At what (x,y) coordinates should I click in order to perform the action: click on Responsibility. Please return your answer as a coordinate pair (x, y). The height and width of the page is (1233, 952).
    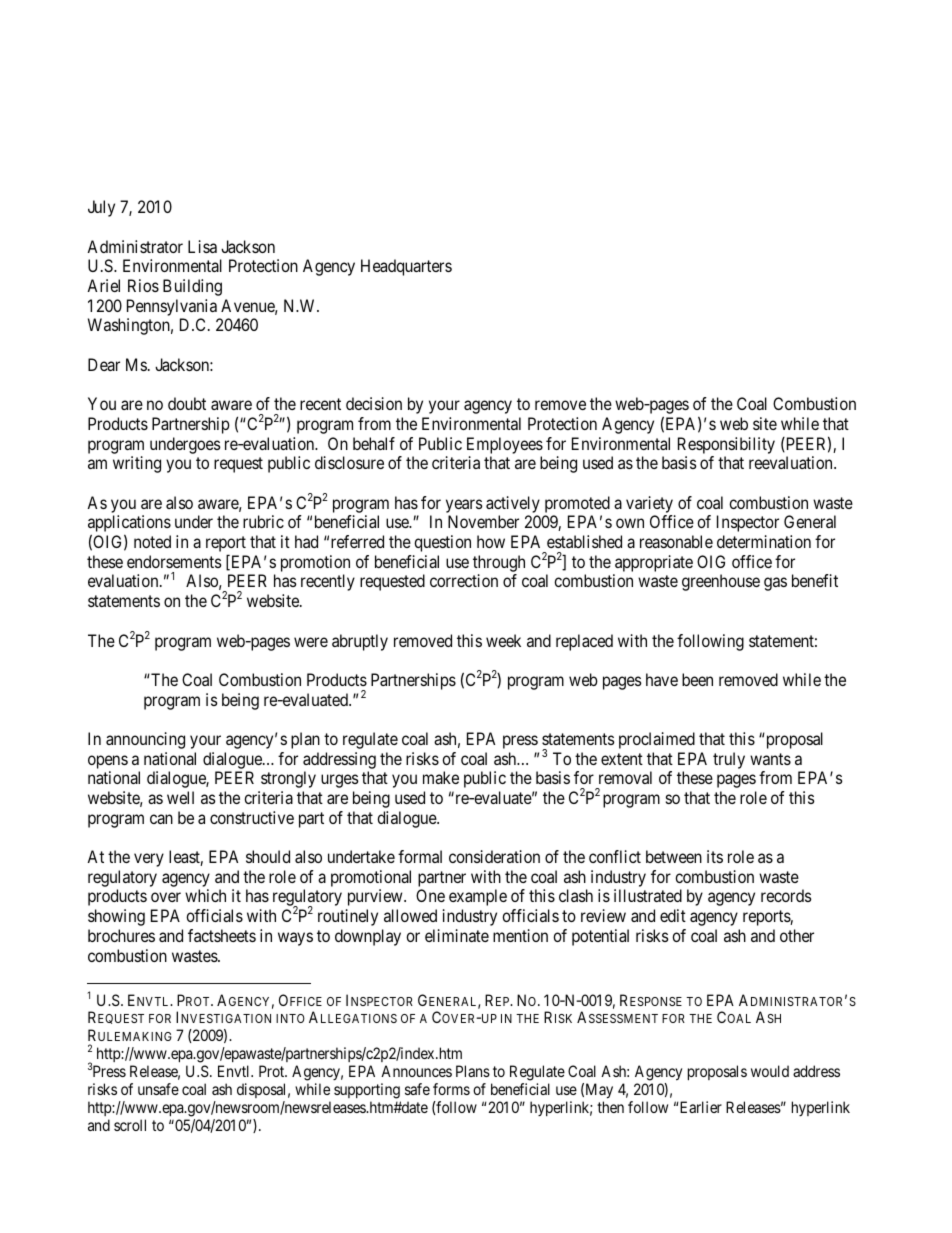
    Looking at the image, I should click on (726, 445).
